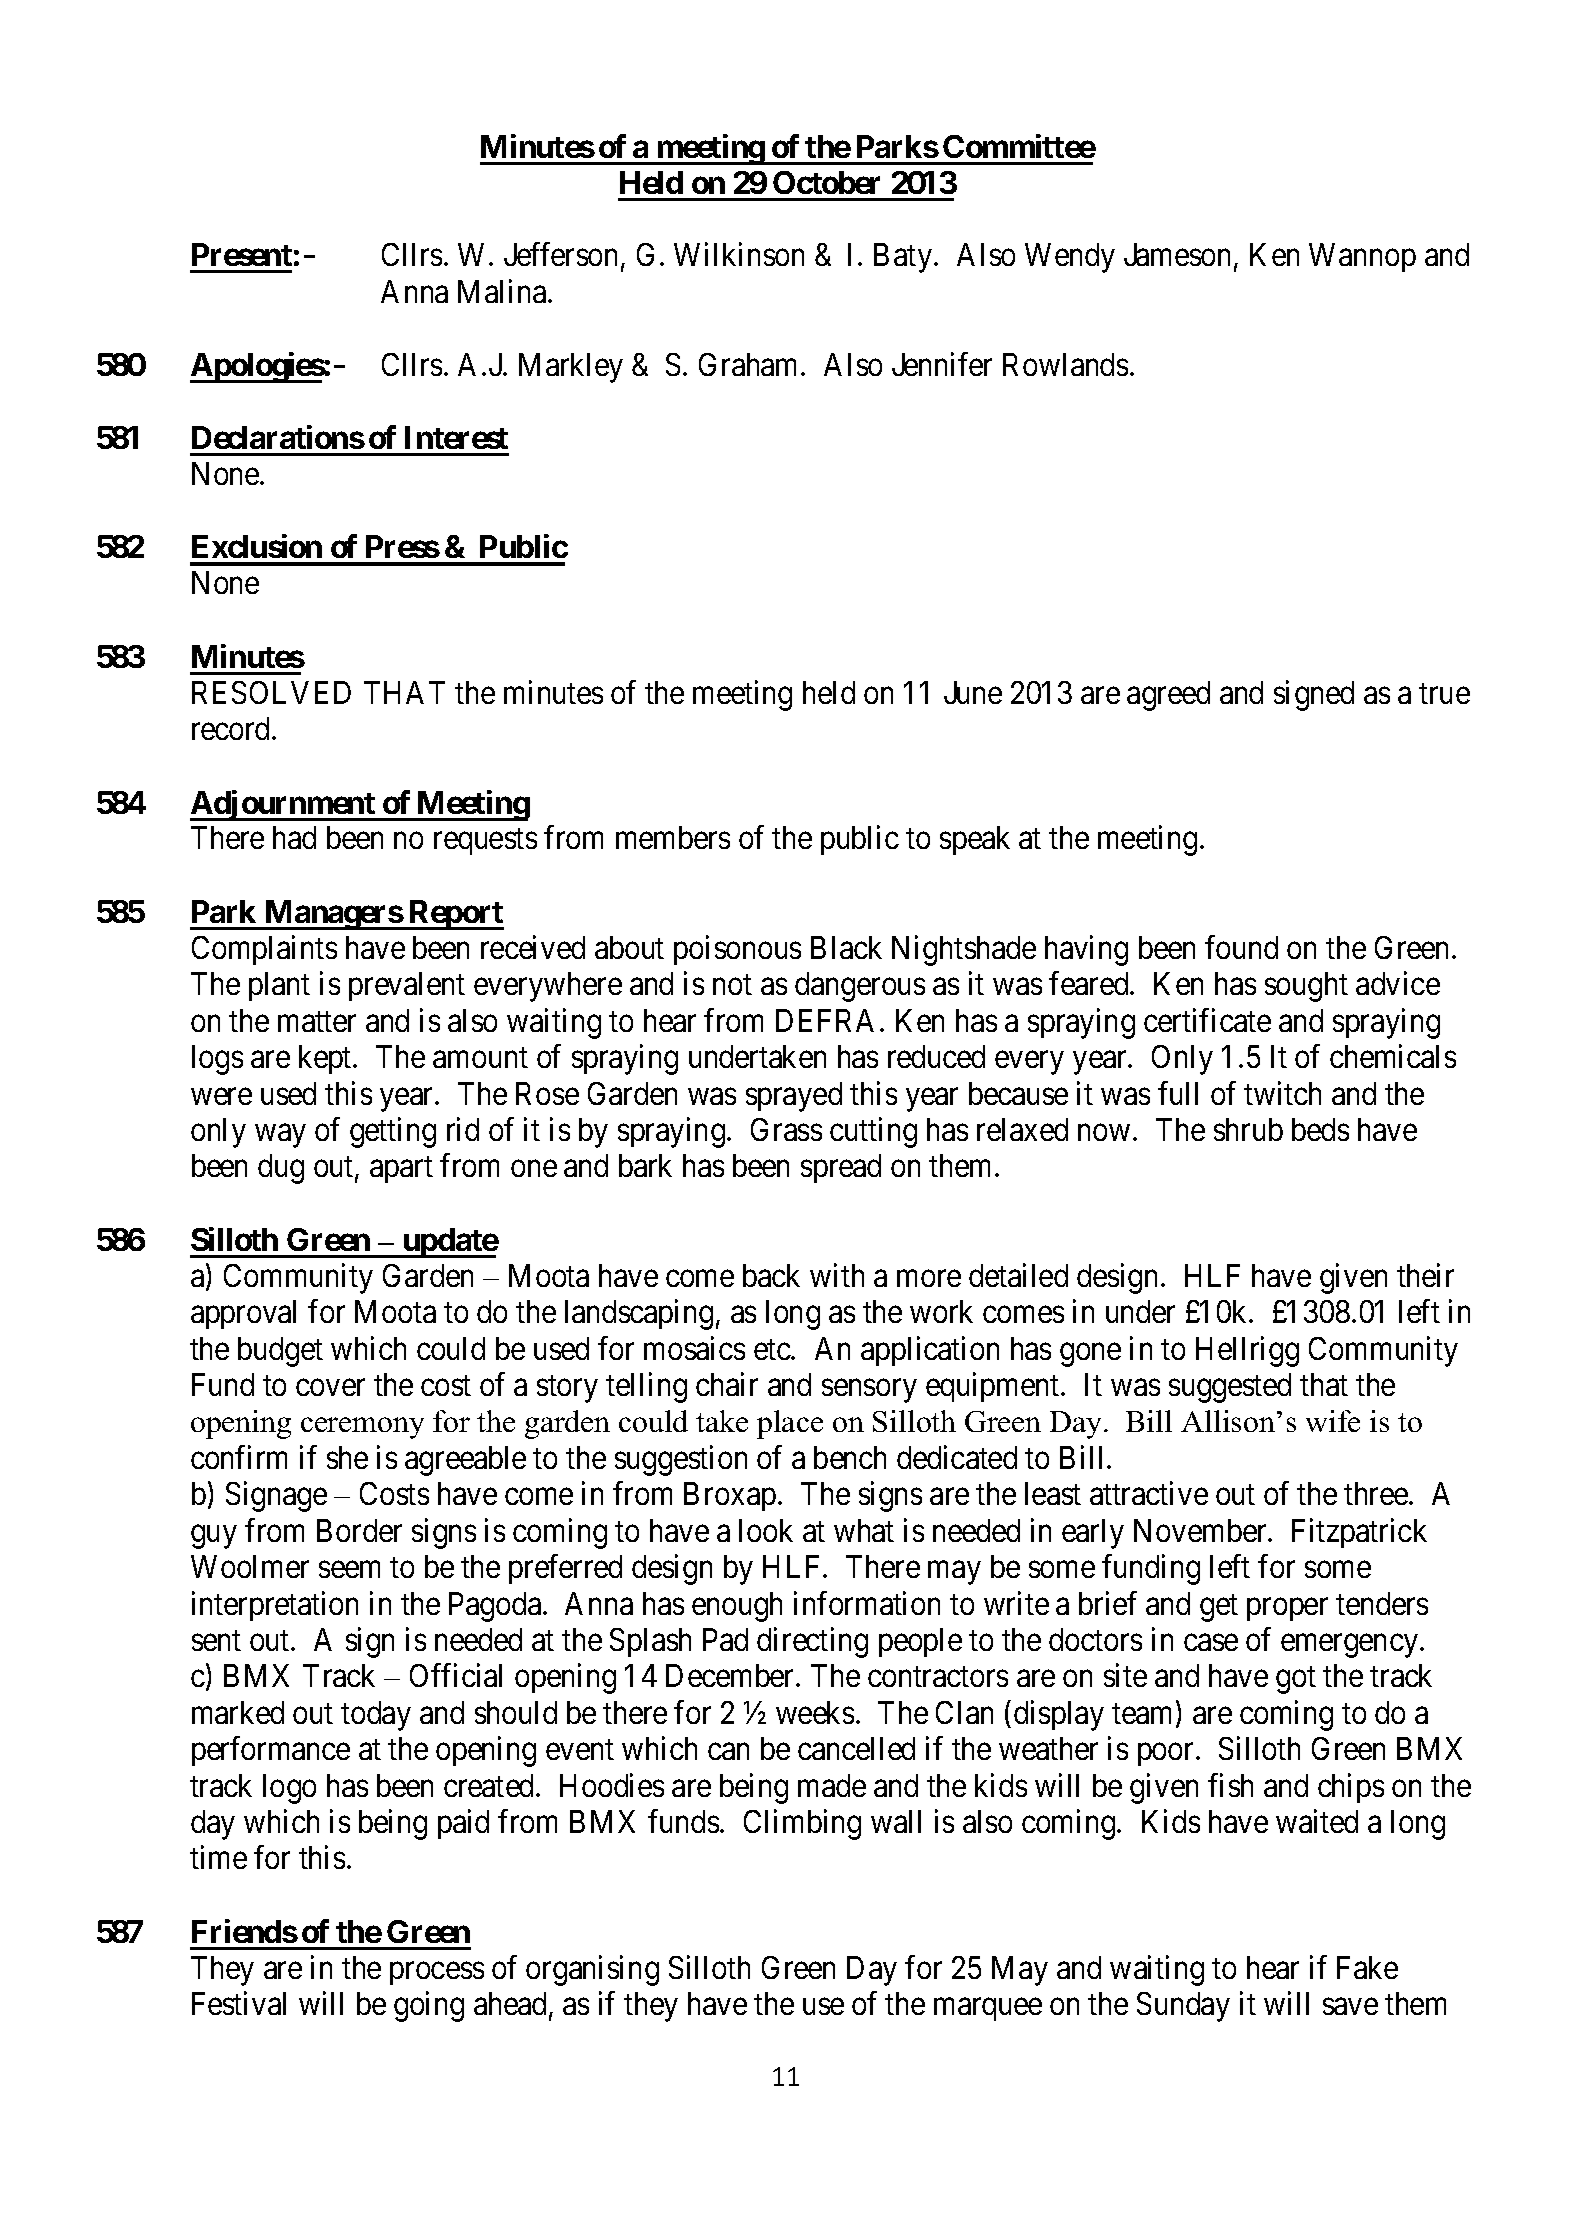 The width and height of the page is (1572, 2223). What do you see at coordinates (359, 1530) in the page?
I see `Border` at bounding box center [359, 1530].
